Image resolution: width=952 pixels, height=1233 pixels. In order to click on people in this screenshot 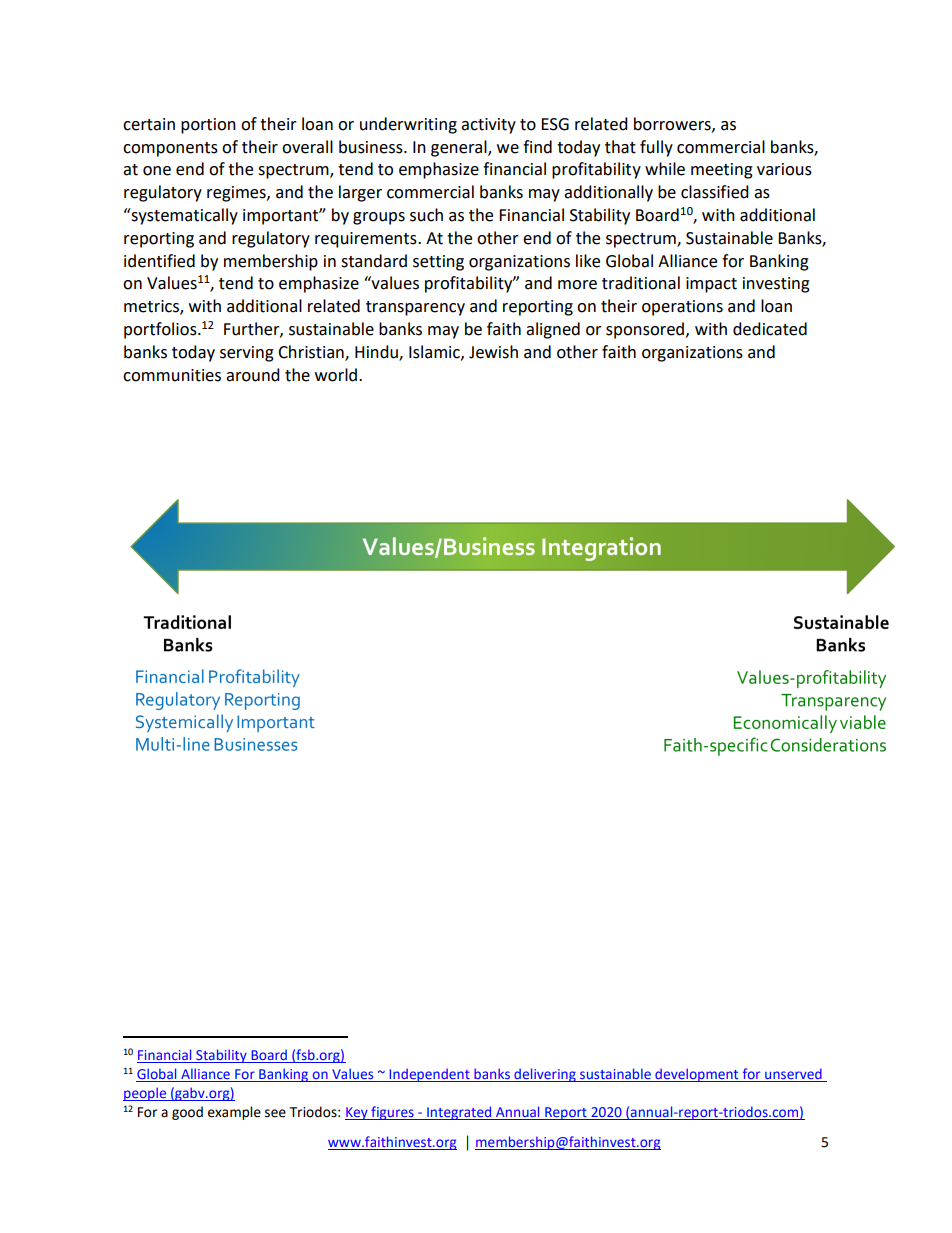, I will do `click(145, 1094)`.
